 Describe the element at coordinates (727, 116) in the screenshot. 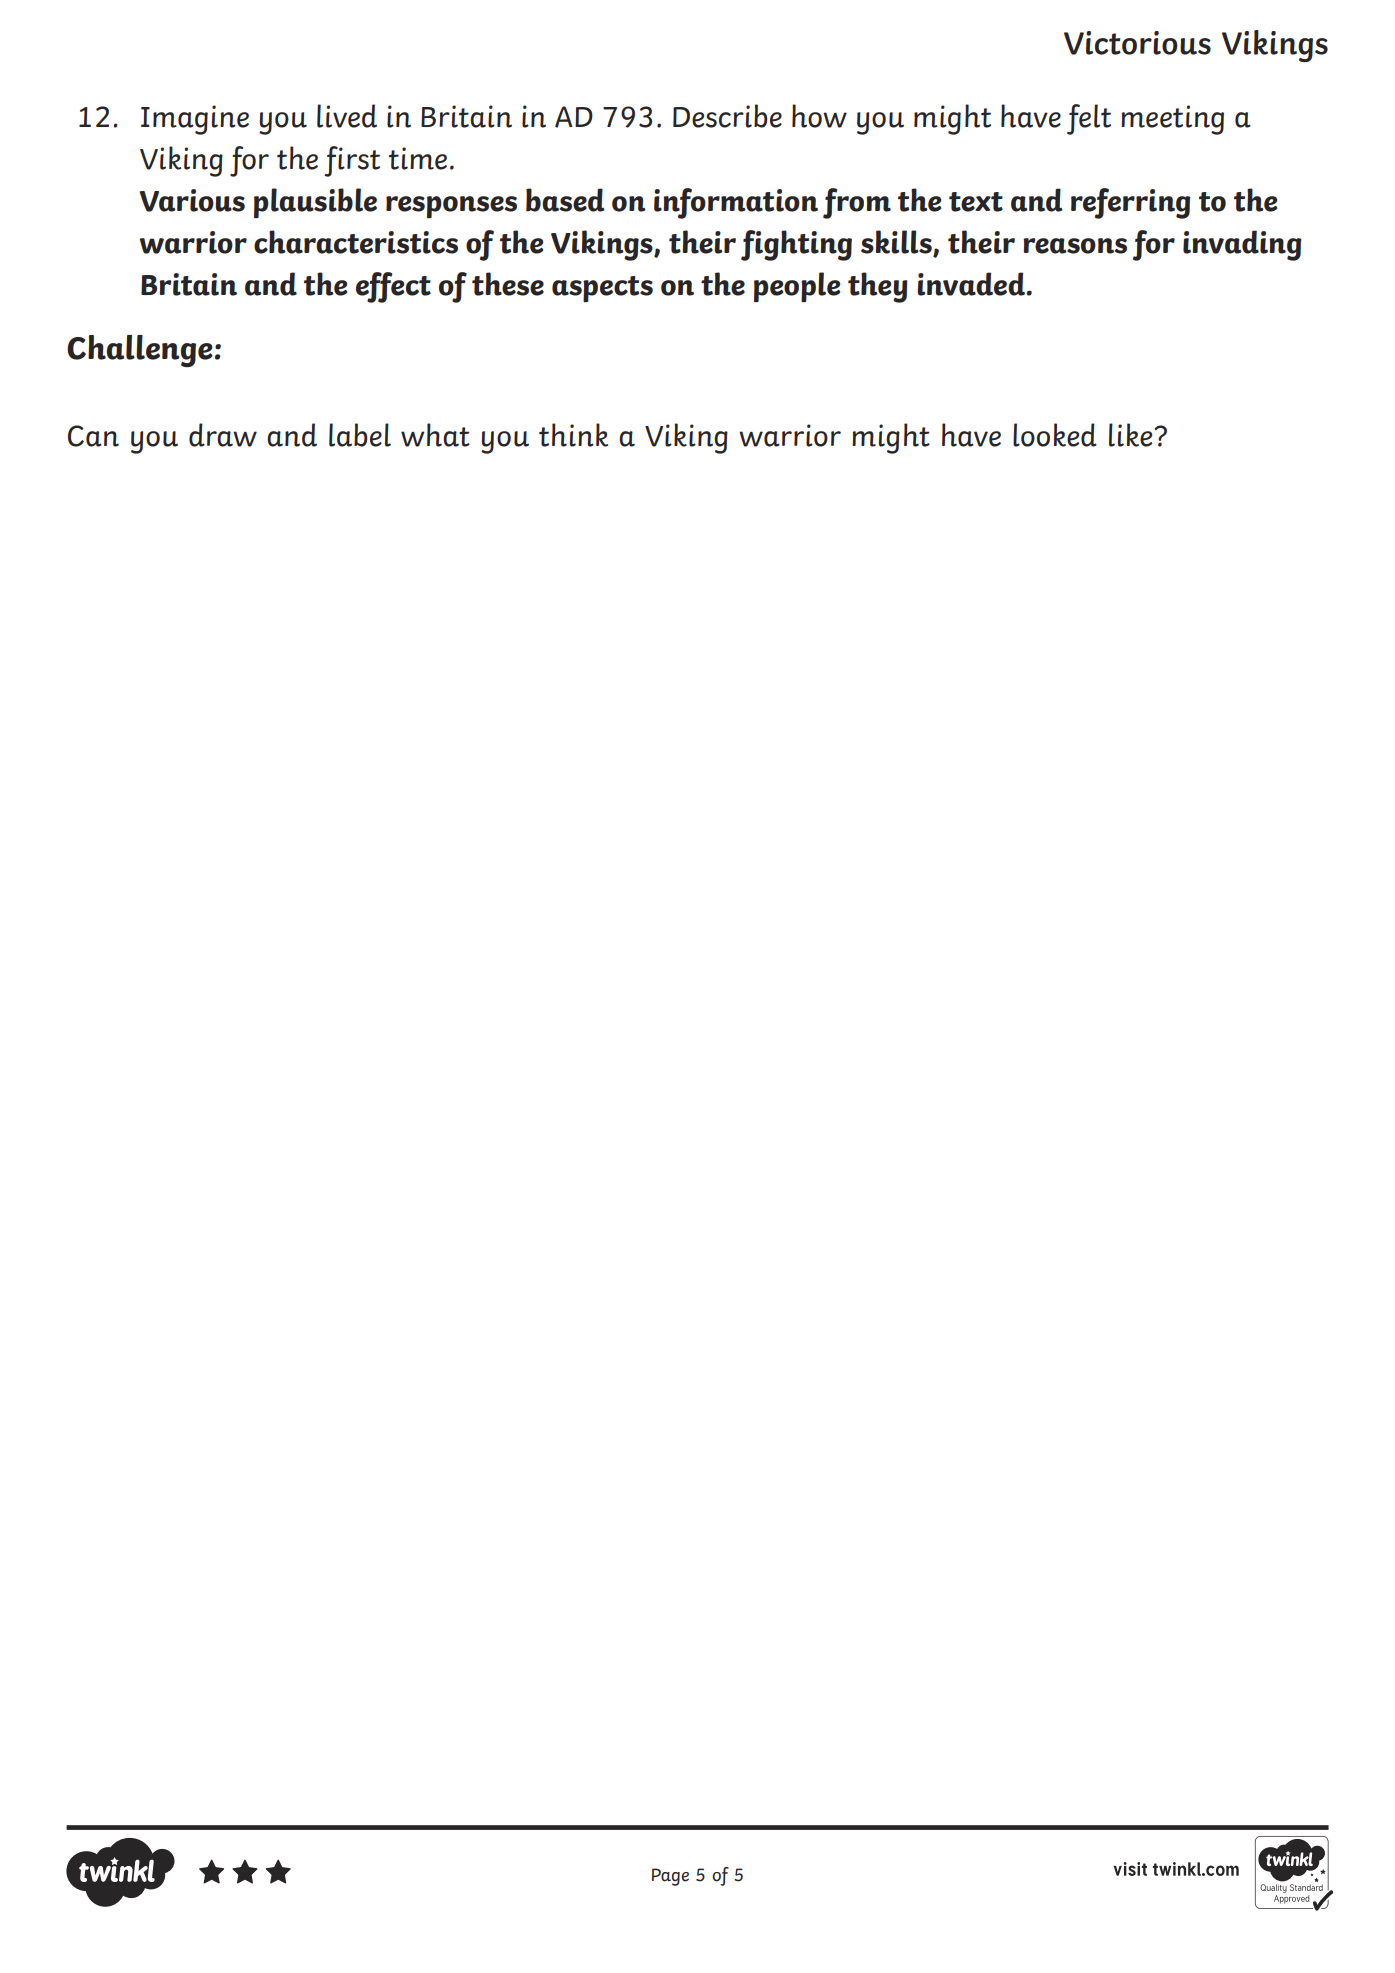

I see `Describe` at that location.
